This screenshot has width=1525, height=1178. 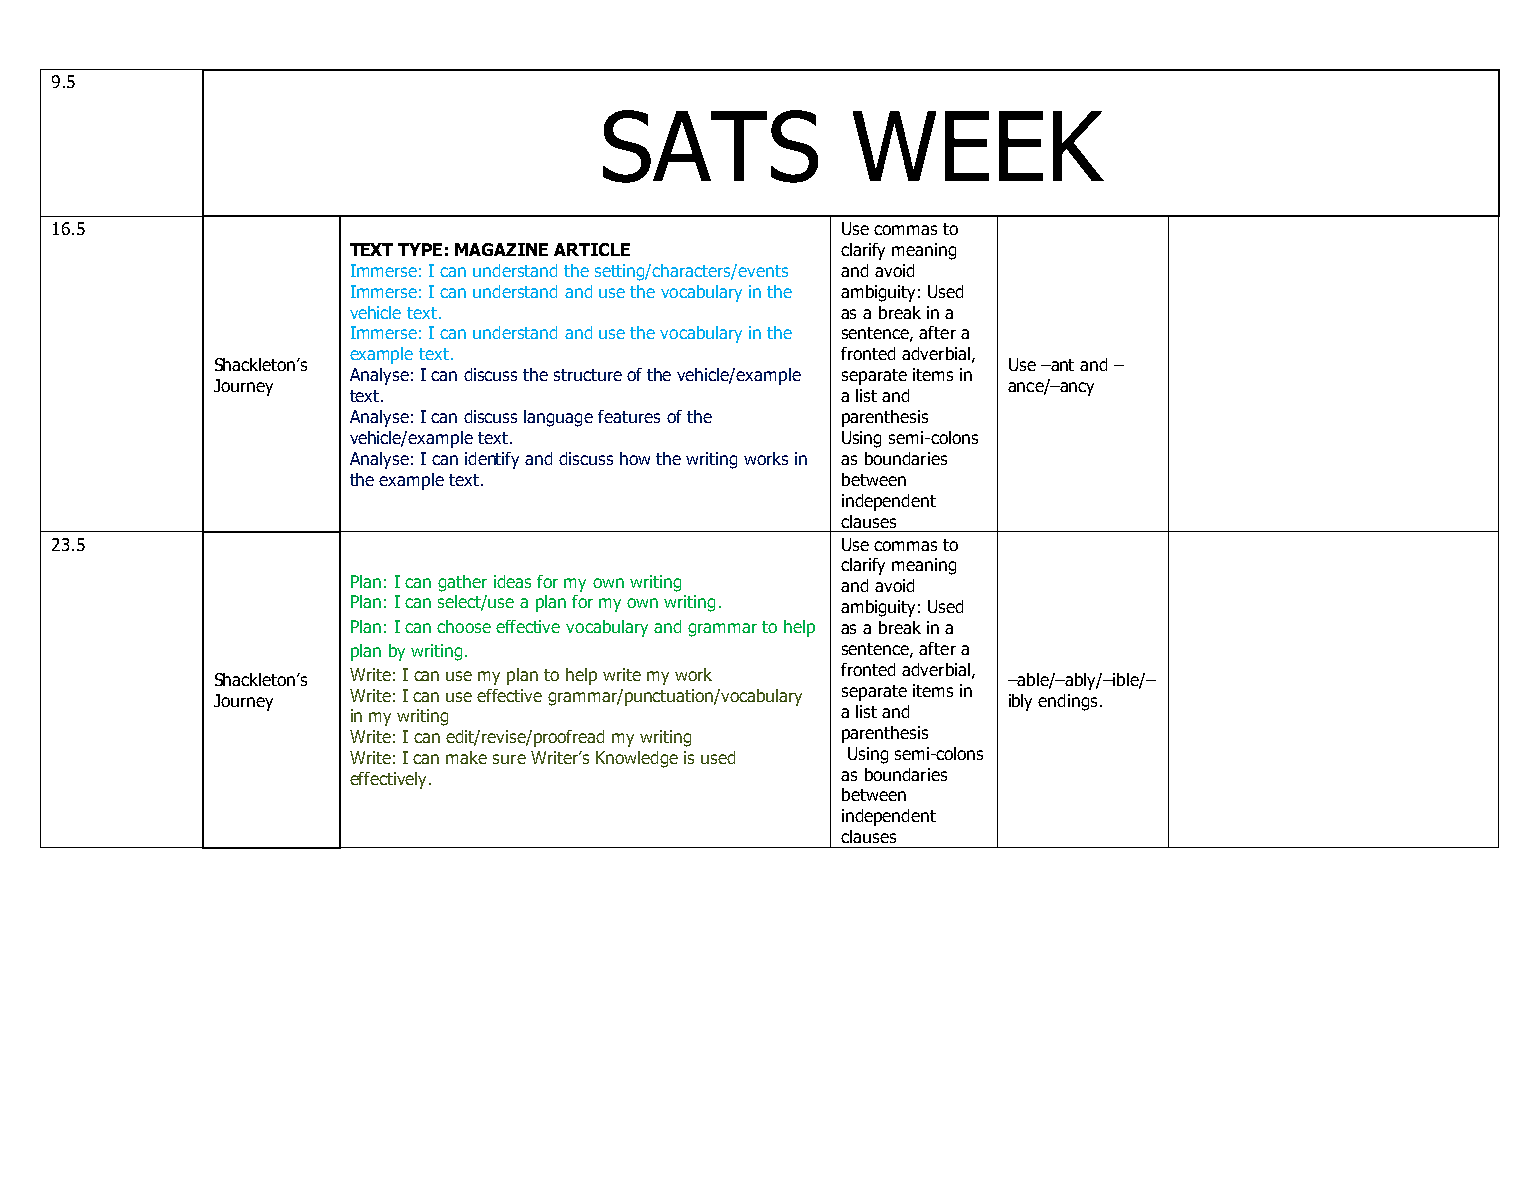 I want to click on WEEK, so click(x=978, y=146).
